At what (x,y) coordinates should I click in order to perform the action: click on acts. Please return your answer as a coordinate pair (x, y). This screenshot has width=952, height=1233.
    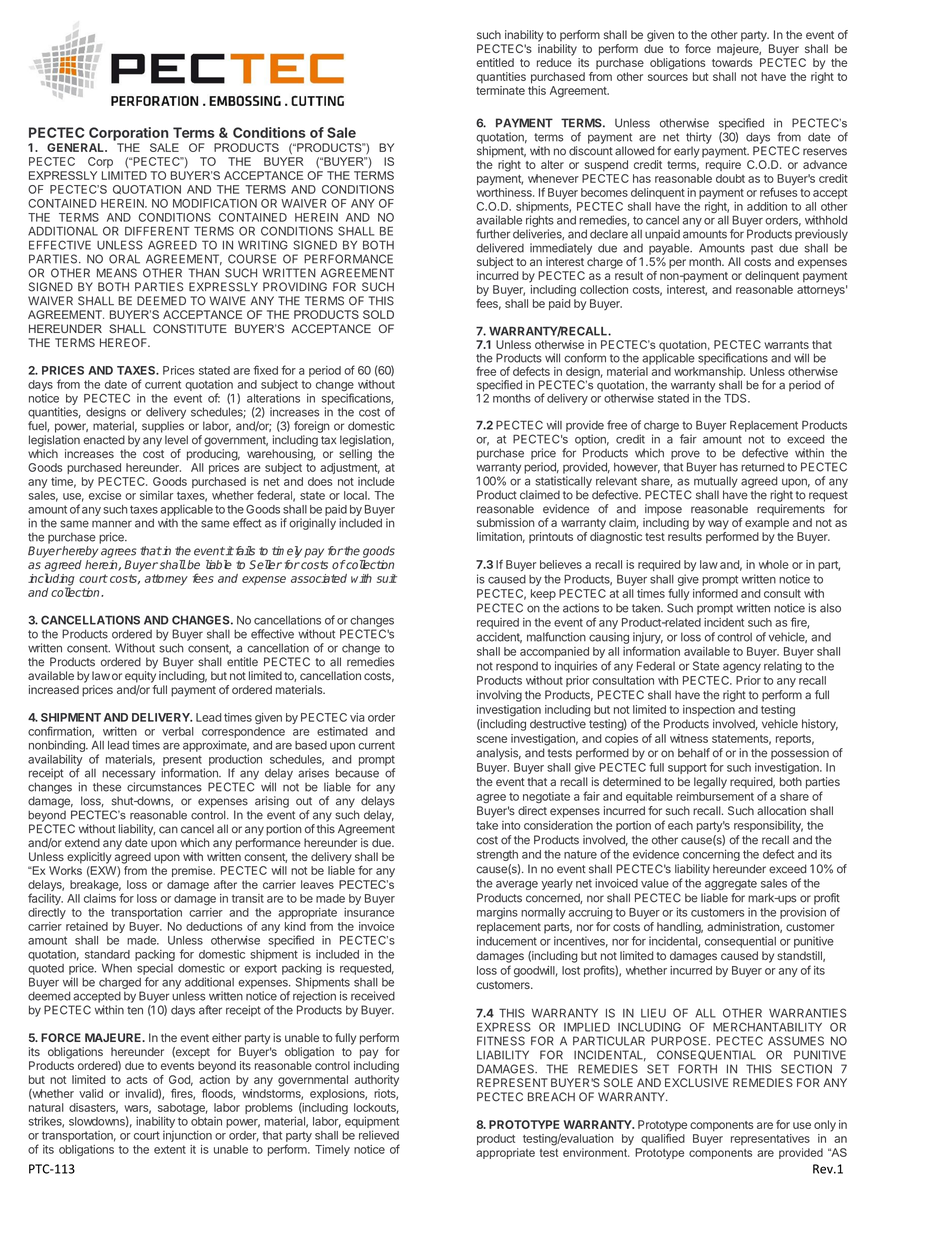
    Looking at the image, I should click on (136, 1080).
